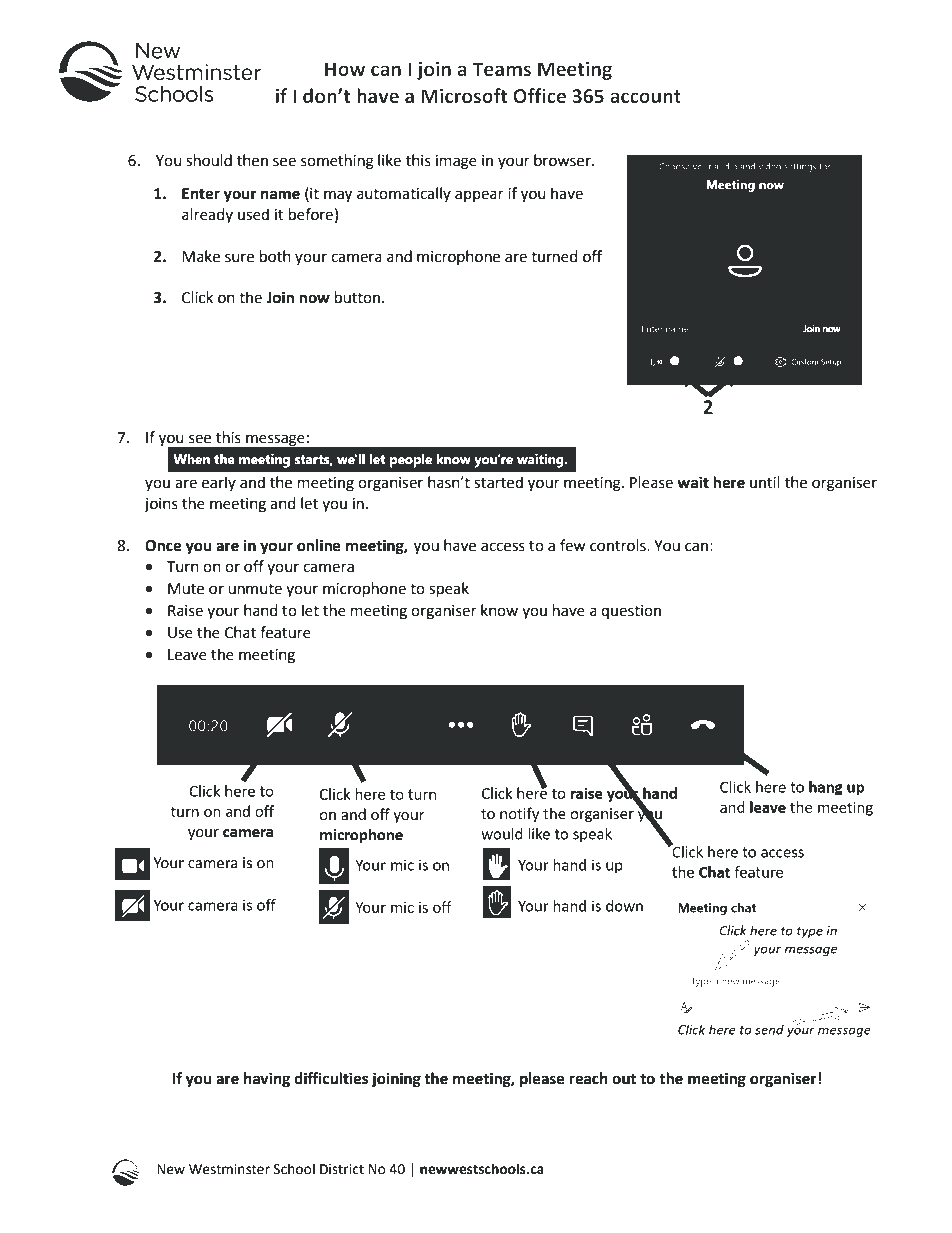 The image size is (952, 1233). What do you see at coordinates (229, 1169) in the screenshot?
I see `Westminster` at bounding box center [229, 1169].
